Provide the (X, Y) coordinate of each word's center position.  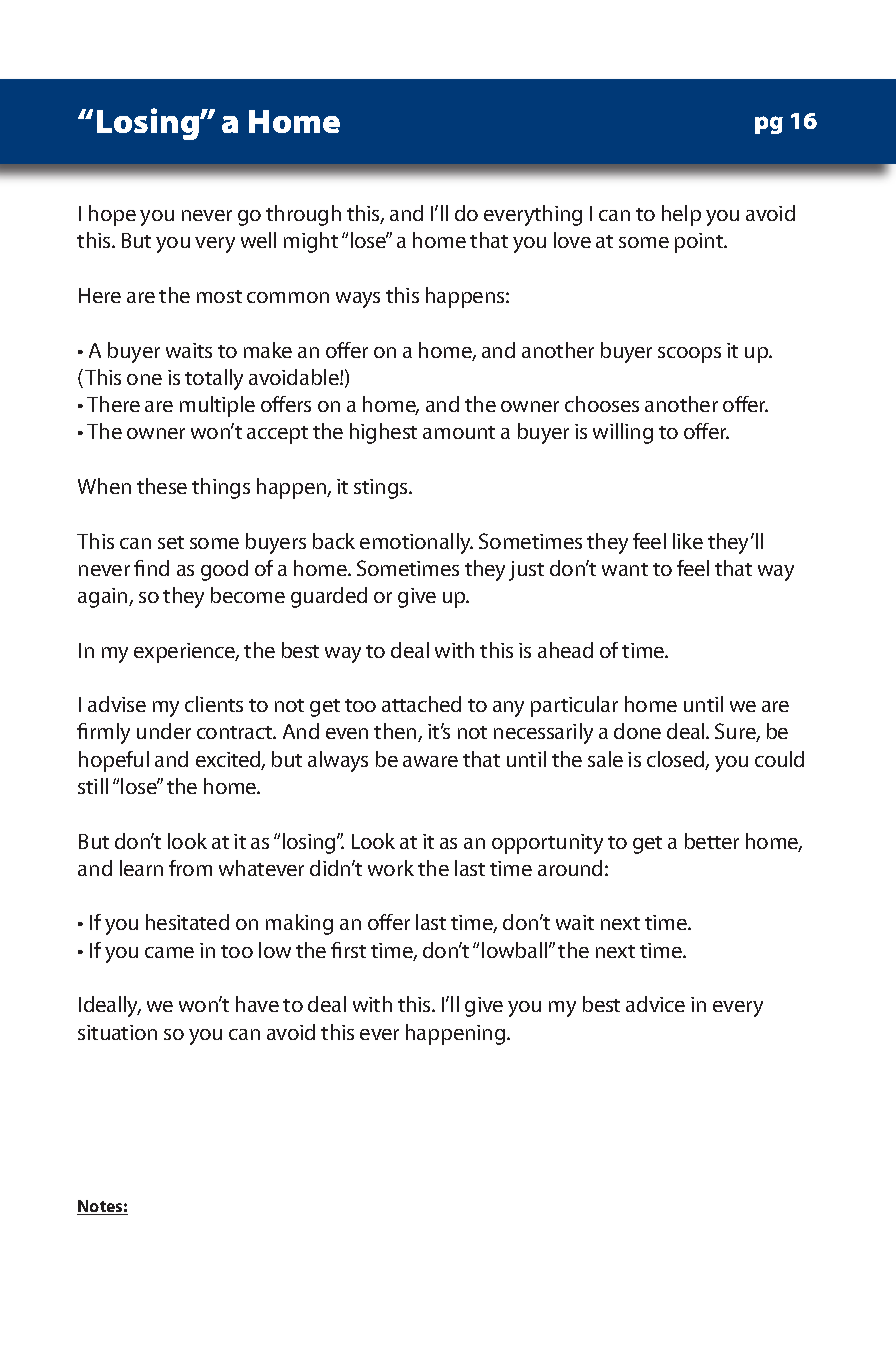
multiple (217, 406)
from (190, 868)
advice (655, 1004)
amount (459, 432)
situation (117, 1032)
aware (430, 761)
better (712, 841)
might (311, 242)
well (258, 240)
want (625, 569)
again (104, 598)
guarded (329, 597)
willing (623, 433)
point (700, 243)
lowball (514, 950)
